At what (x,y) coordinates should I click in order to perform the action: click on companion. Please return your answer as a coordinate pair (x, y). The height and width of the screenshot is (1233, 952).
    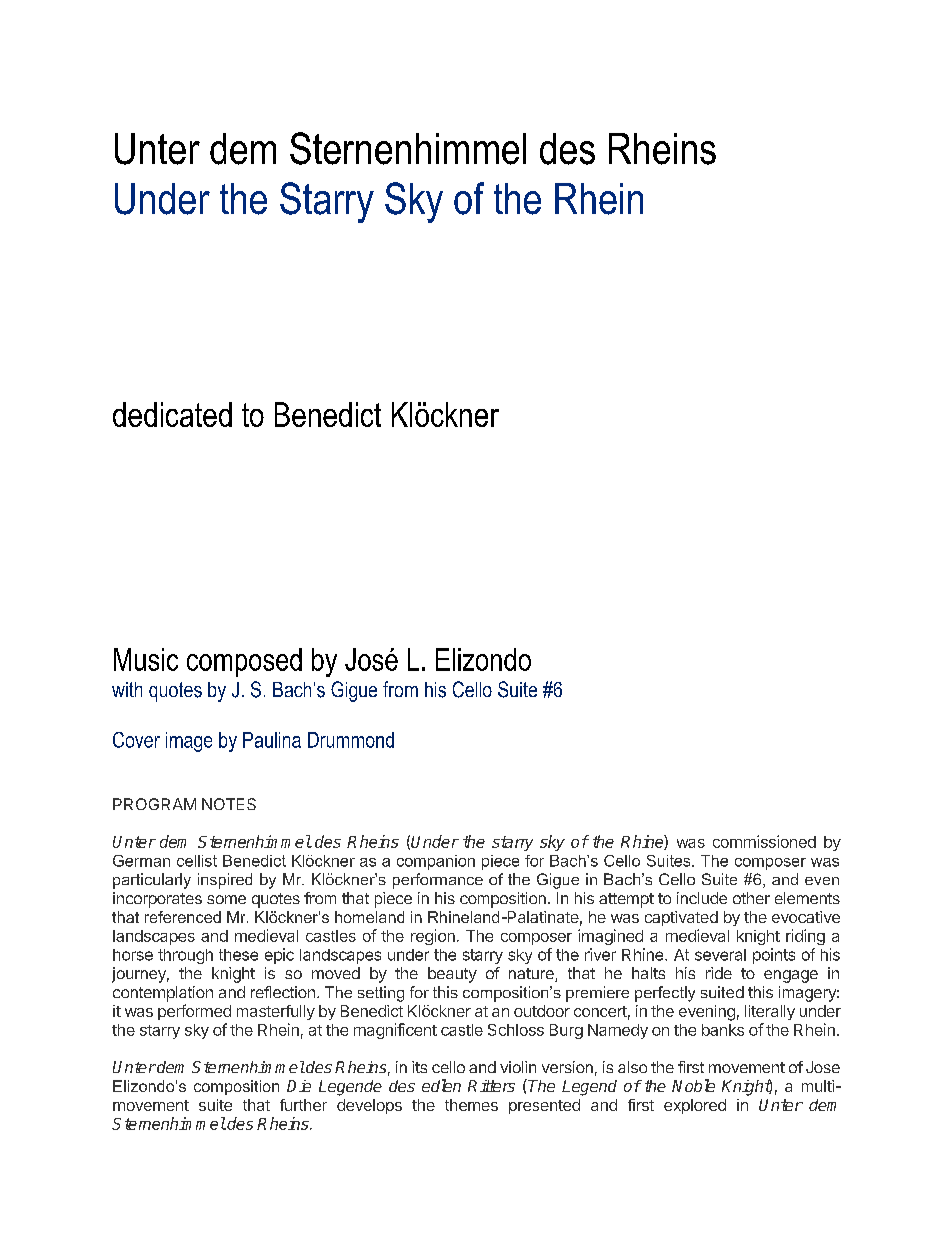
    Looking at the image, I should click on (436, 862).
